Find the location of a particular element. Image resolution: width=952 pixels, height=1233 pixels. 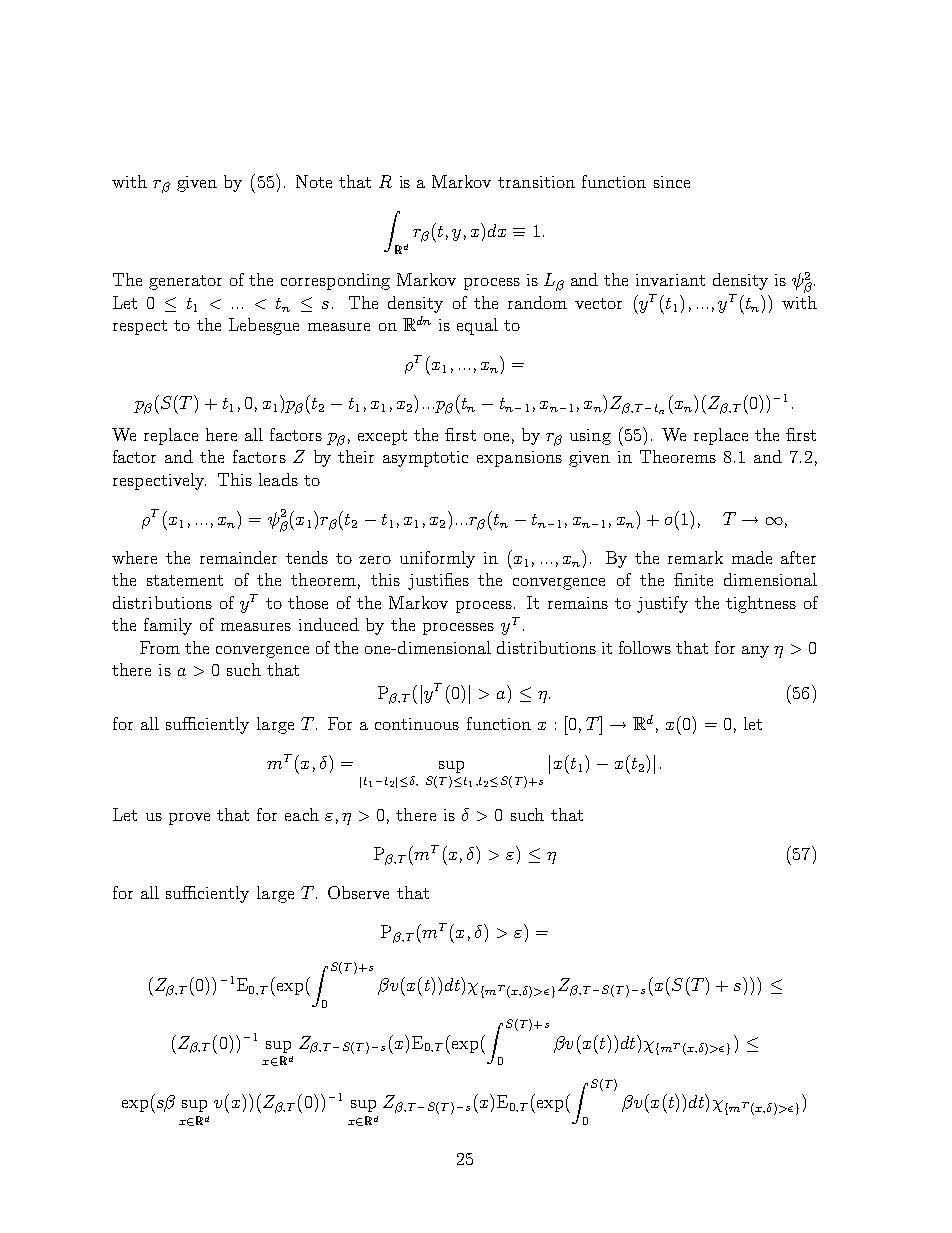

prove is located at coordinates (189, 819).
